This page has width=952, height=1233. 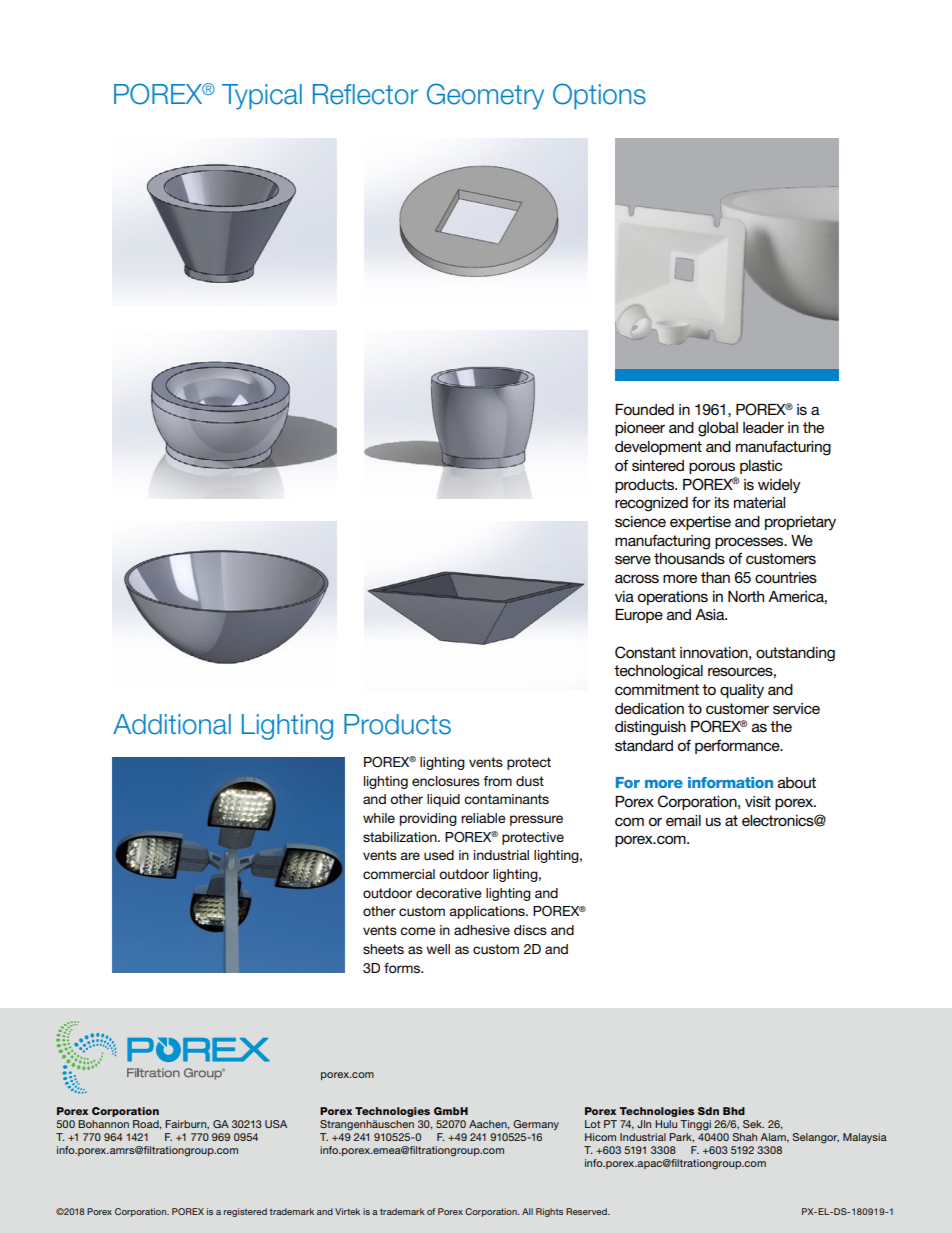 I want to click on Options, so click(x=599, y=96).
